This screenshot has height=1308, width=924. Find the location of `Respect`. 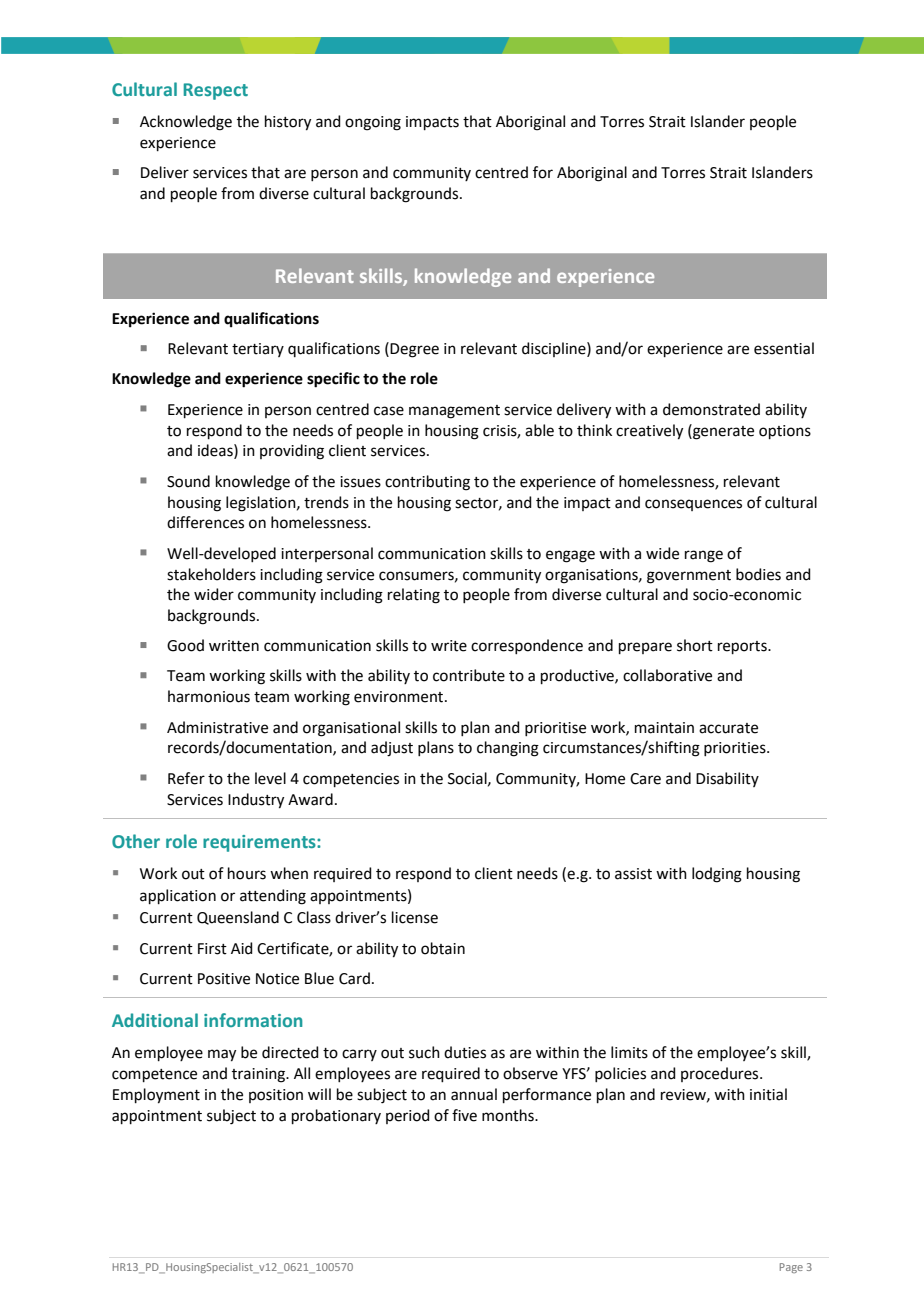

Respect is located at coordinates (215, 91).
